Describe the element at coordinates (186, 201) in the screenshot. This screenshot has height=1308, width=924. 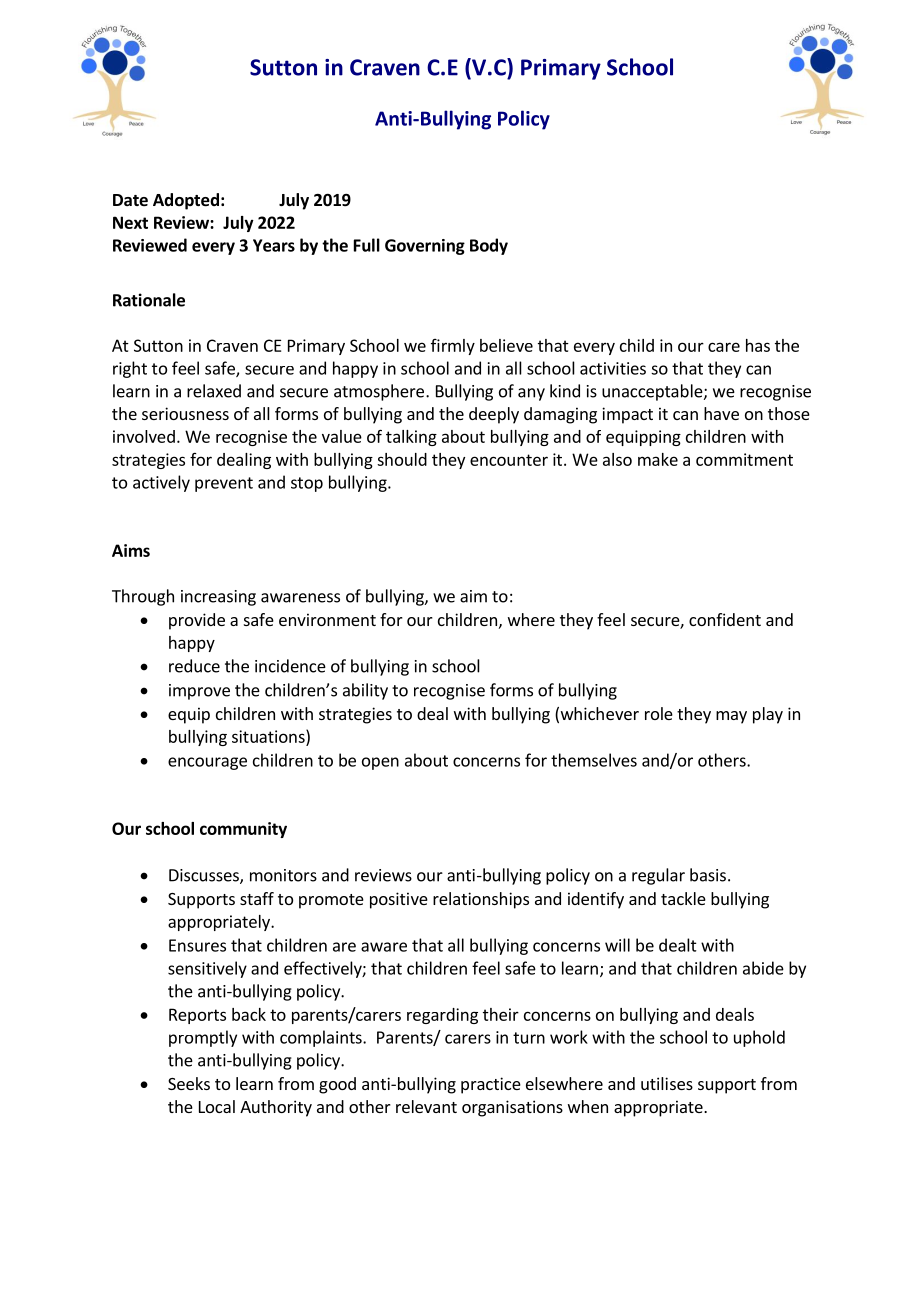
I see `Adopted` at that location.
